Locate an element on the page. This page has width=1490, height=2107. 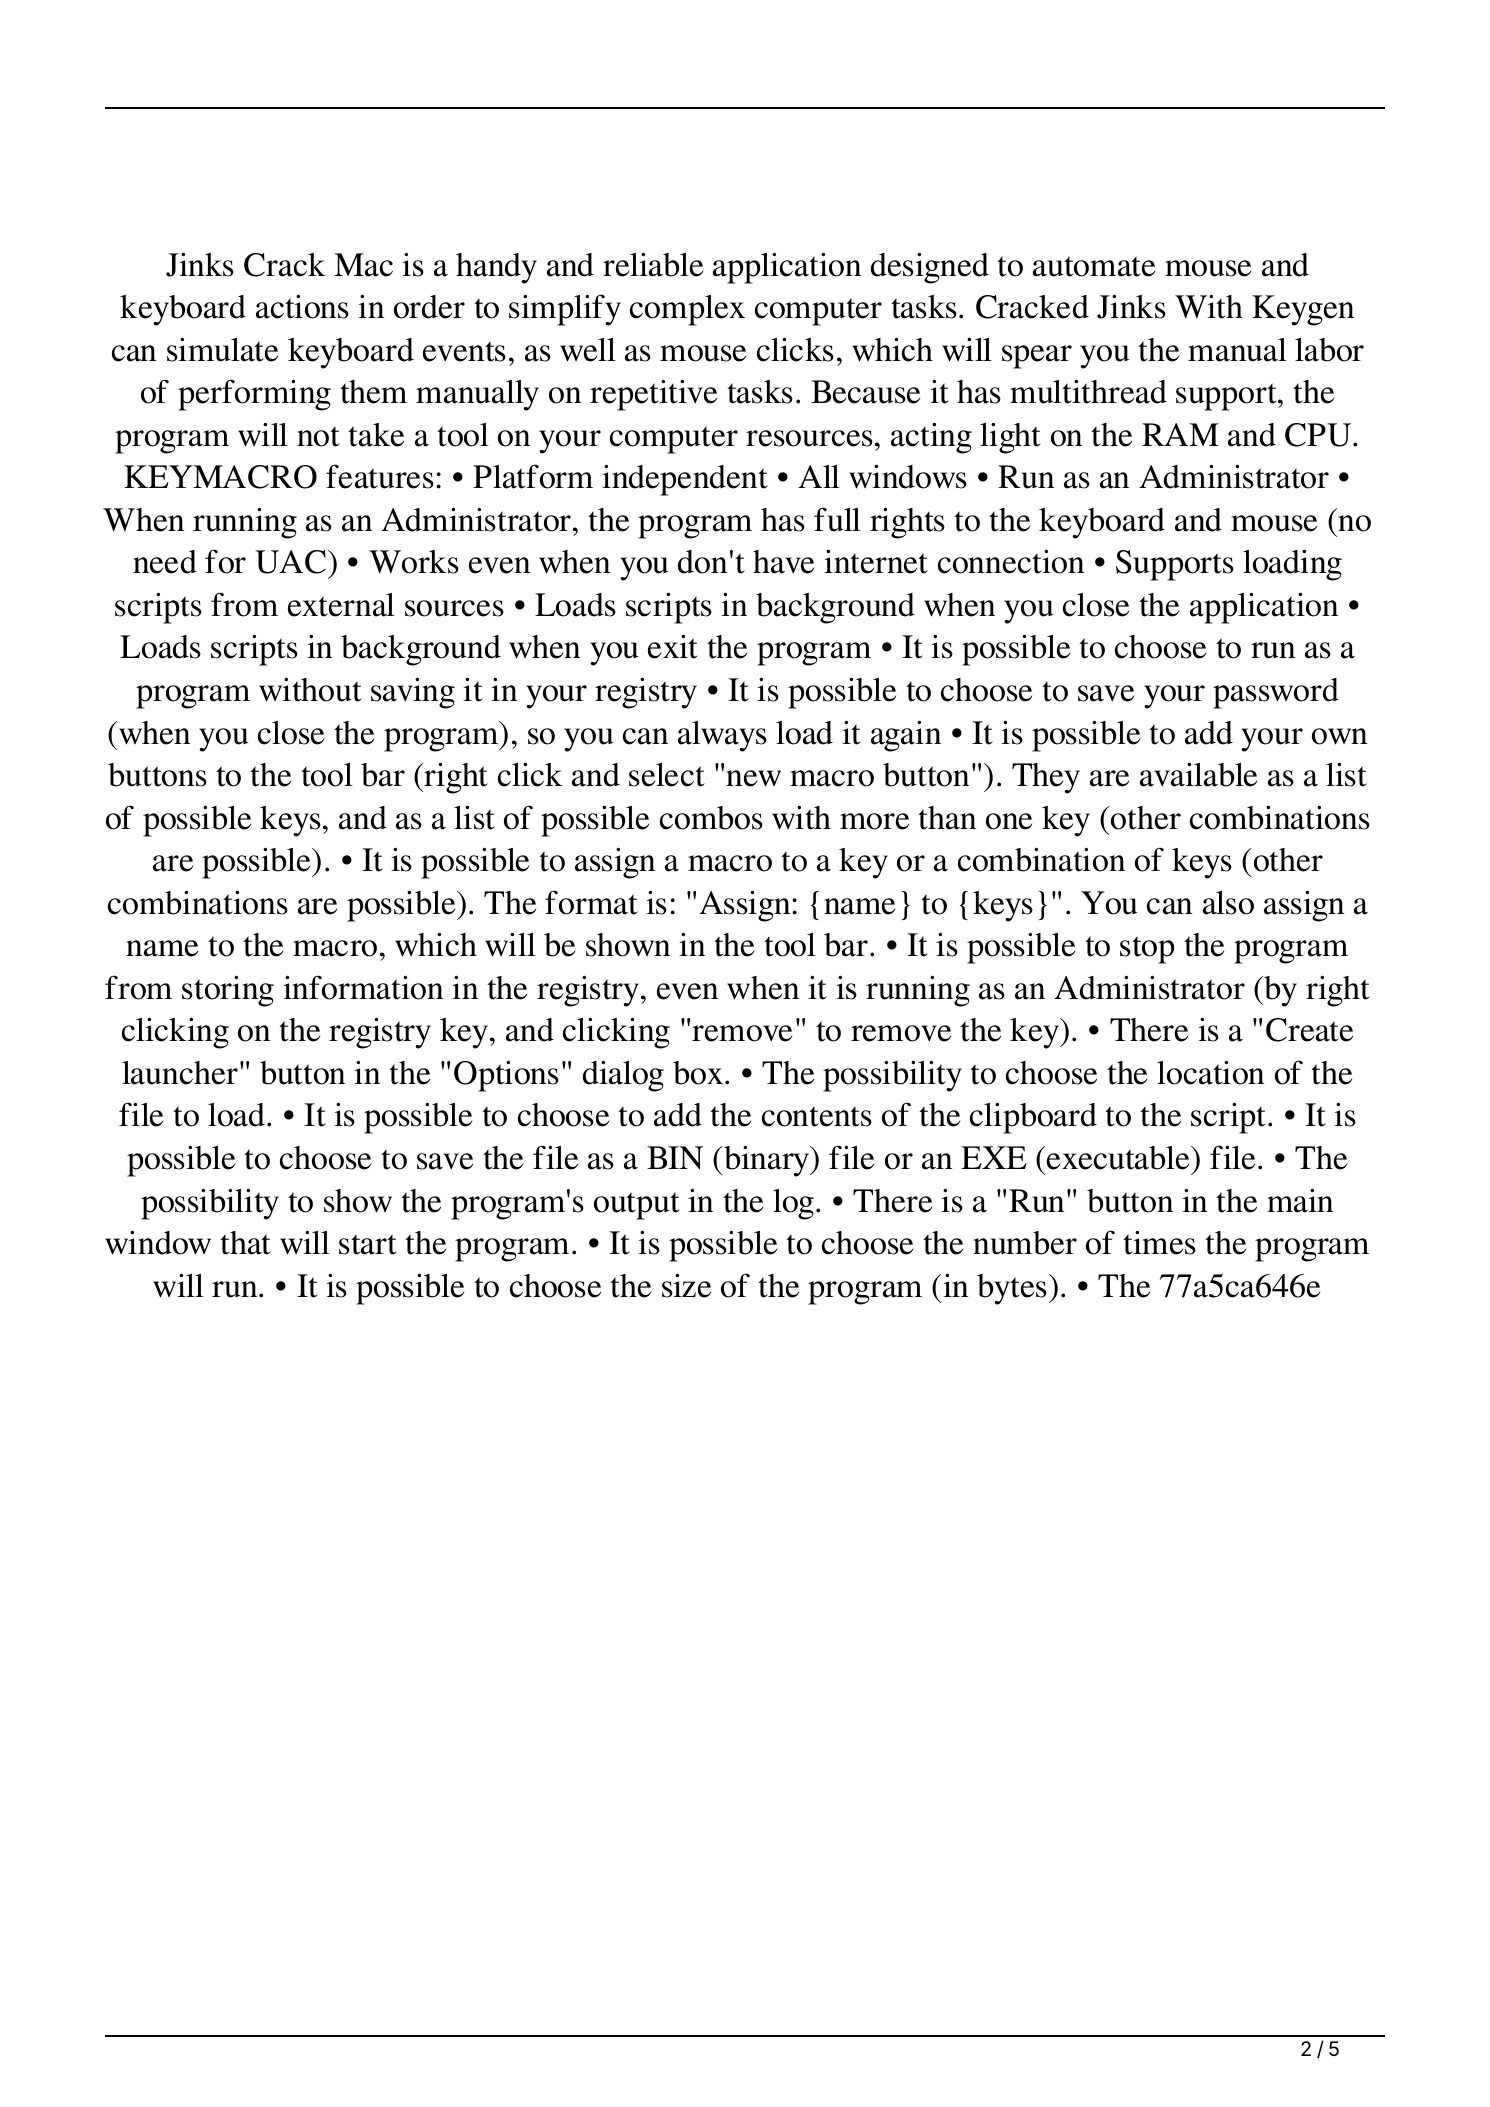
size is located at coordinates (686, 1285).
